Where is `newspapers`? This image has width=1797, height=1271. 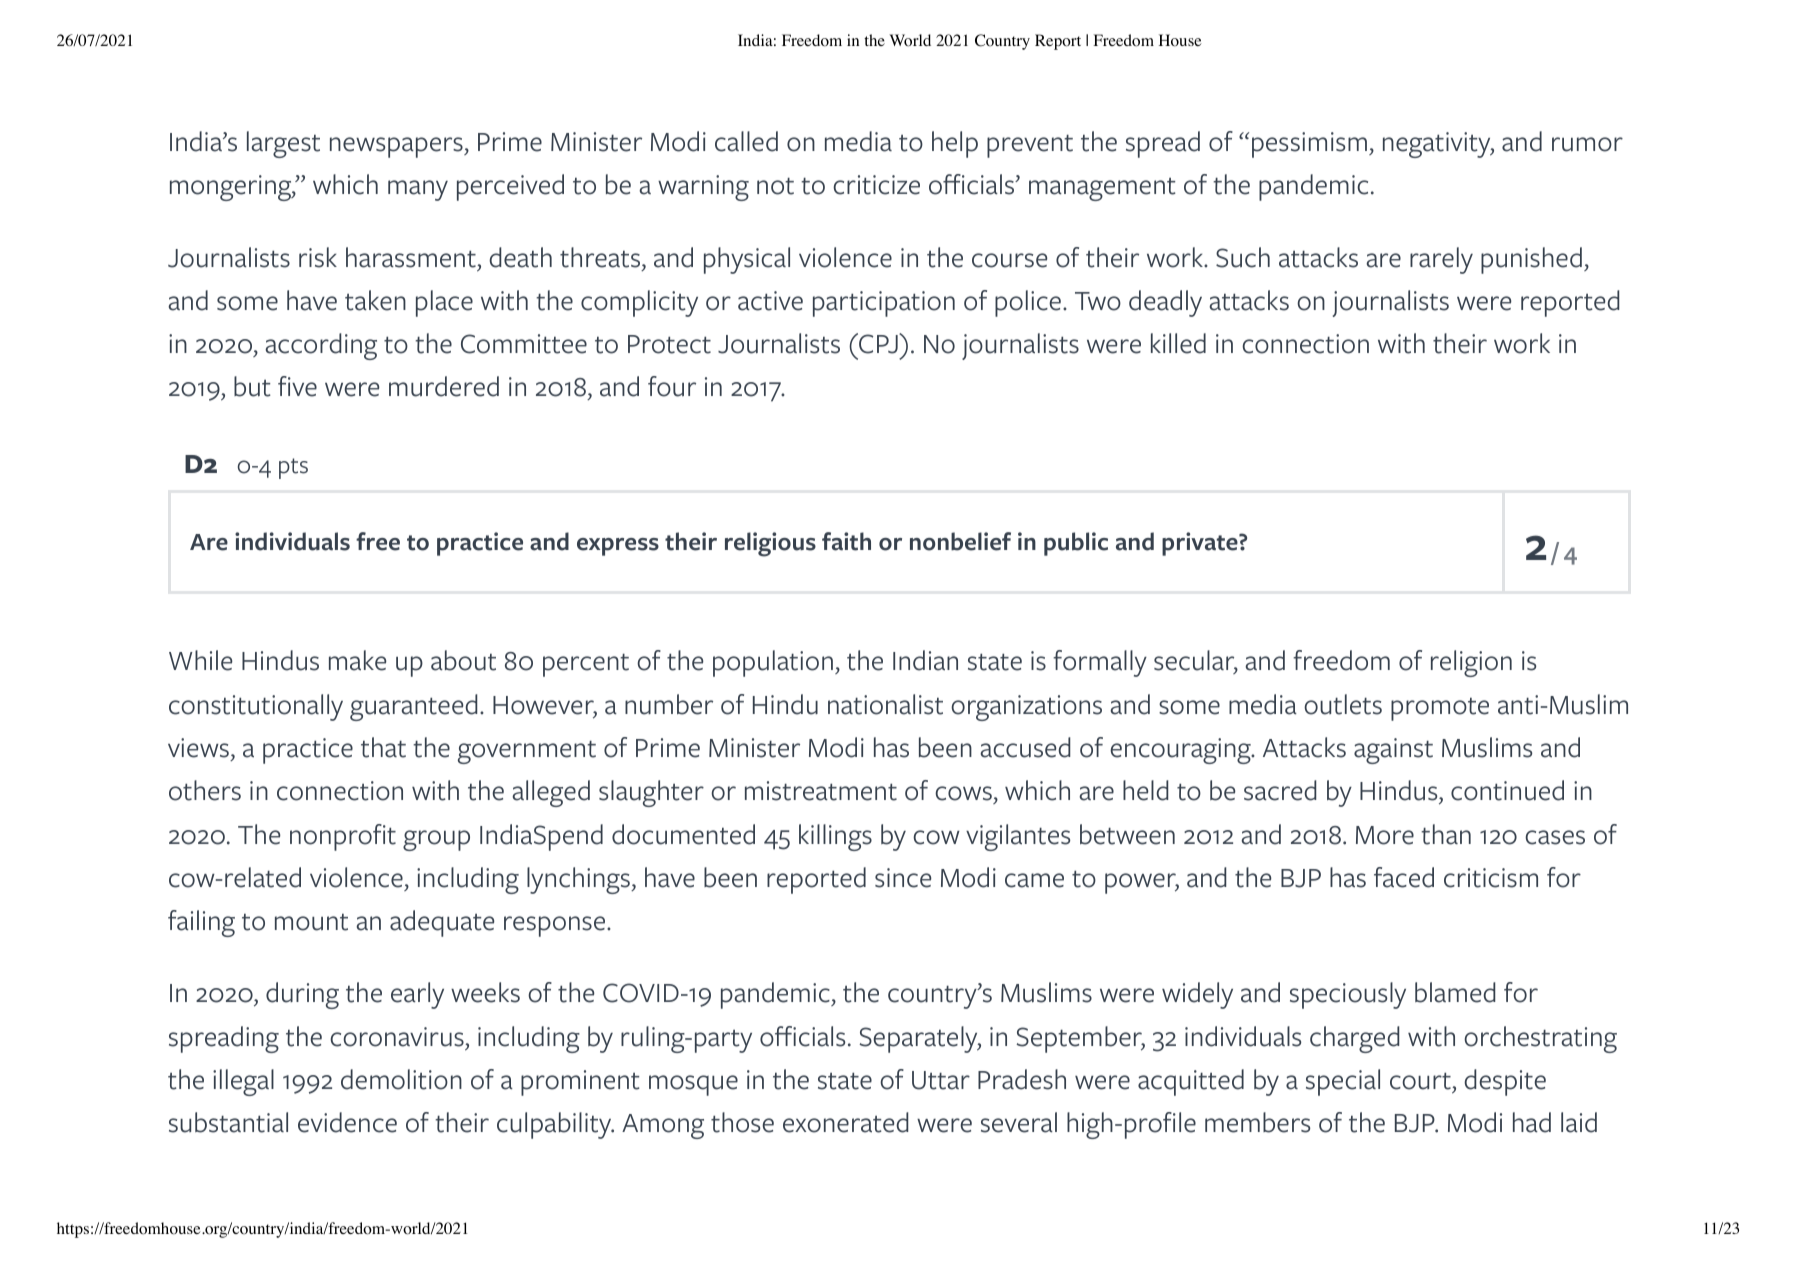 newspapers is located at coordinates (397, 147).
